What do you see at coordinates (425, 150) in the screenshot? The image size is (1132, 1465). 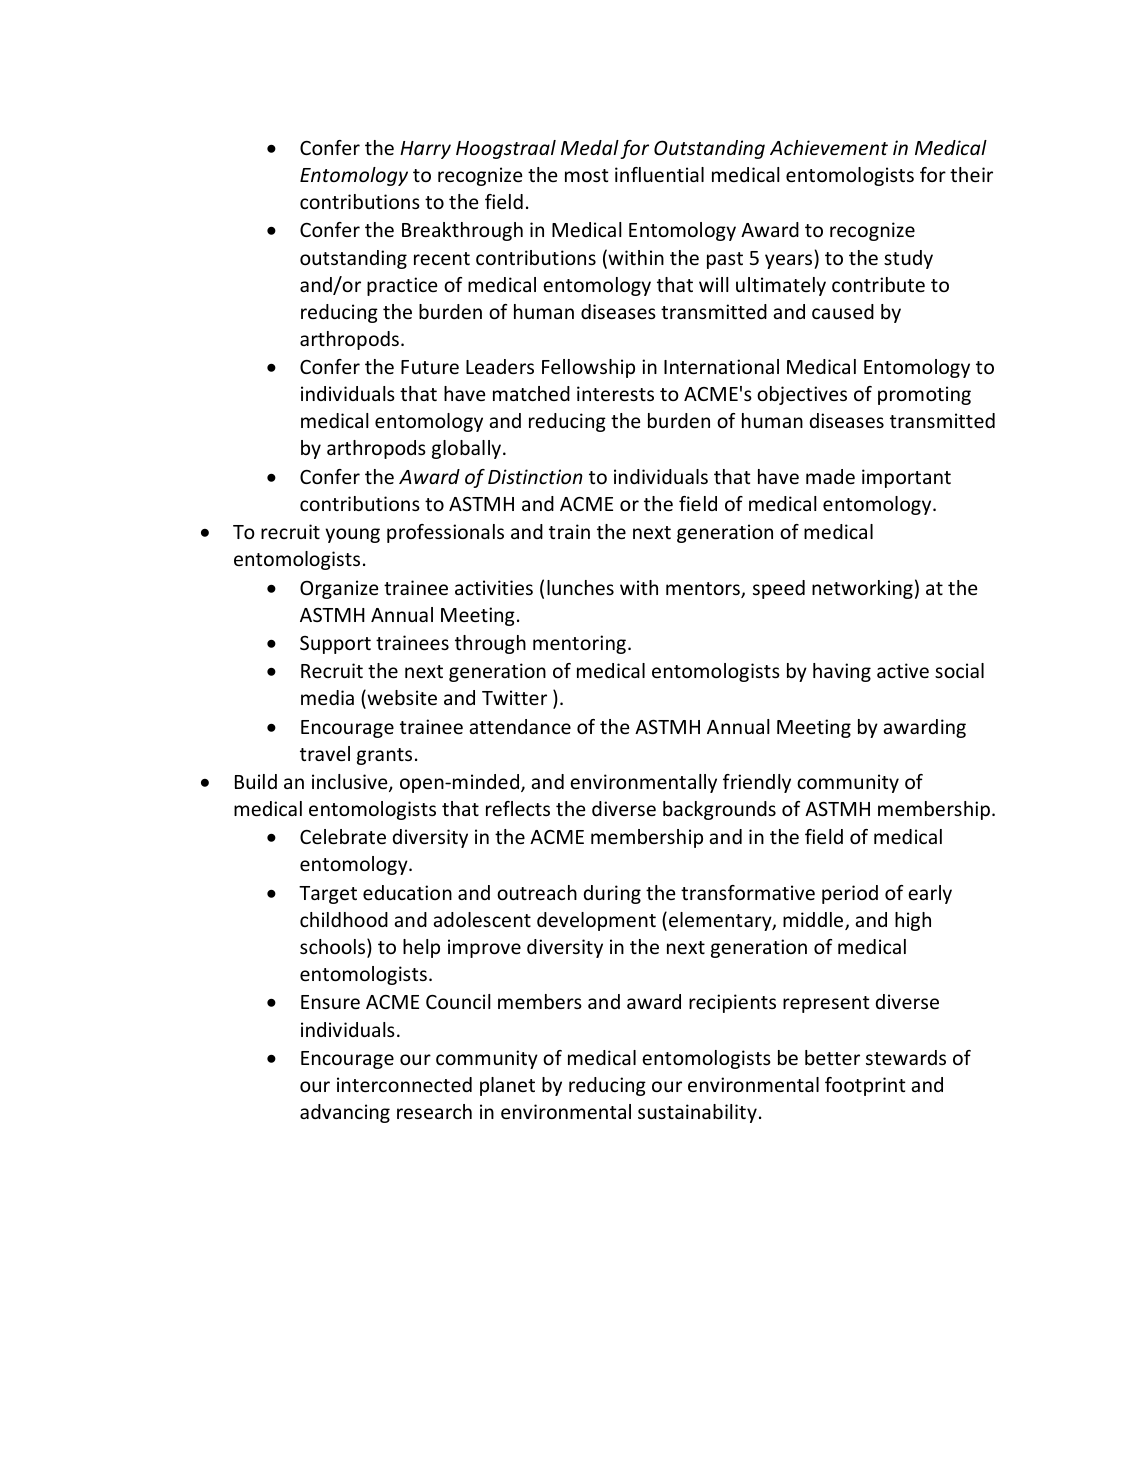 I see `Harry` at bounding box center [425, 150].
